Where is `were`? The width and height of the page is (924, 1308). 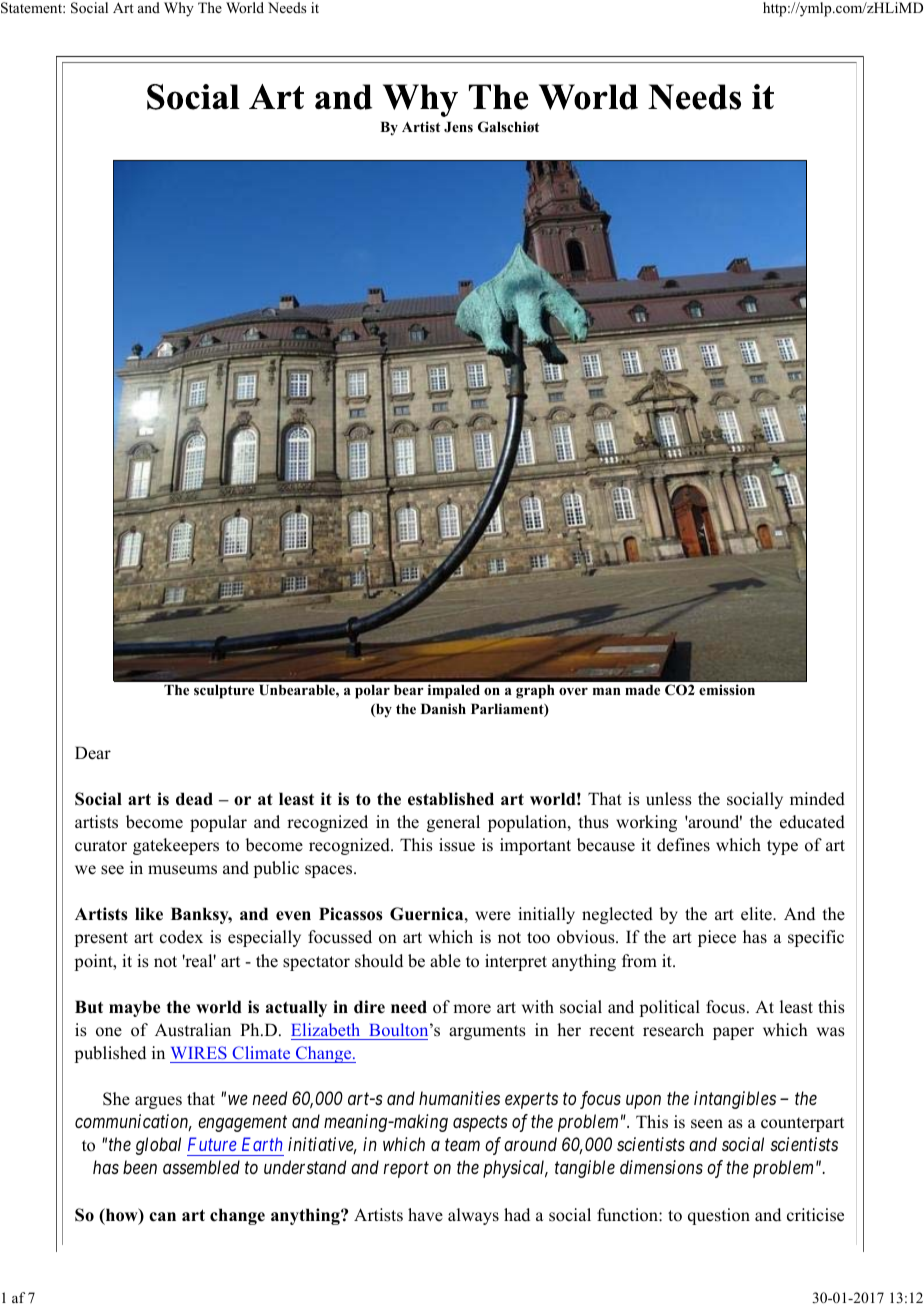
were is located at coordinates (493, 916).
